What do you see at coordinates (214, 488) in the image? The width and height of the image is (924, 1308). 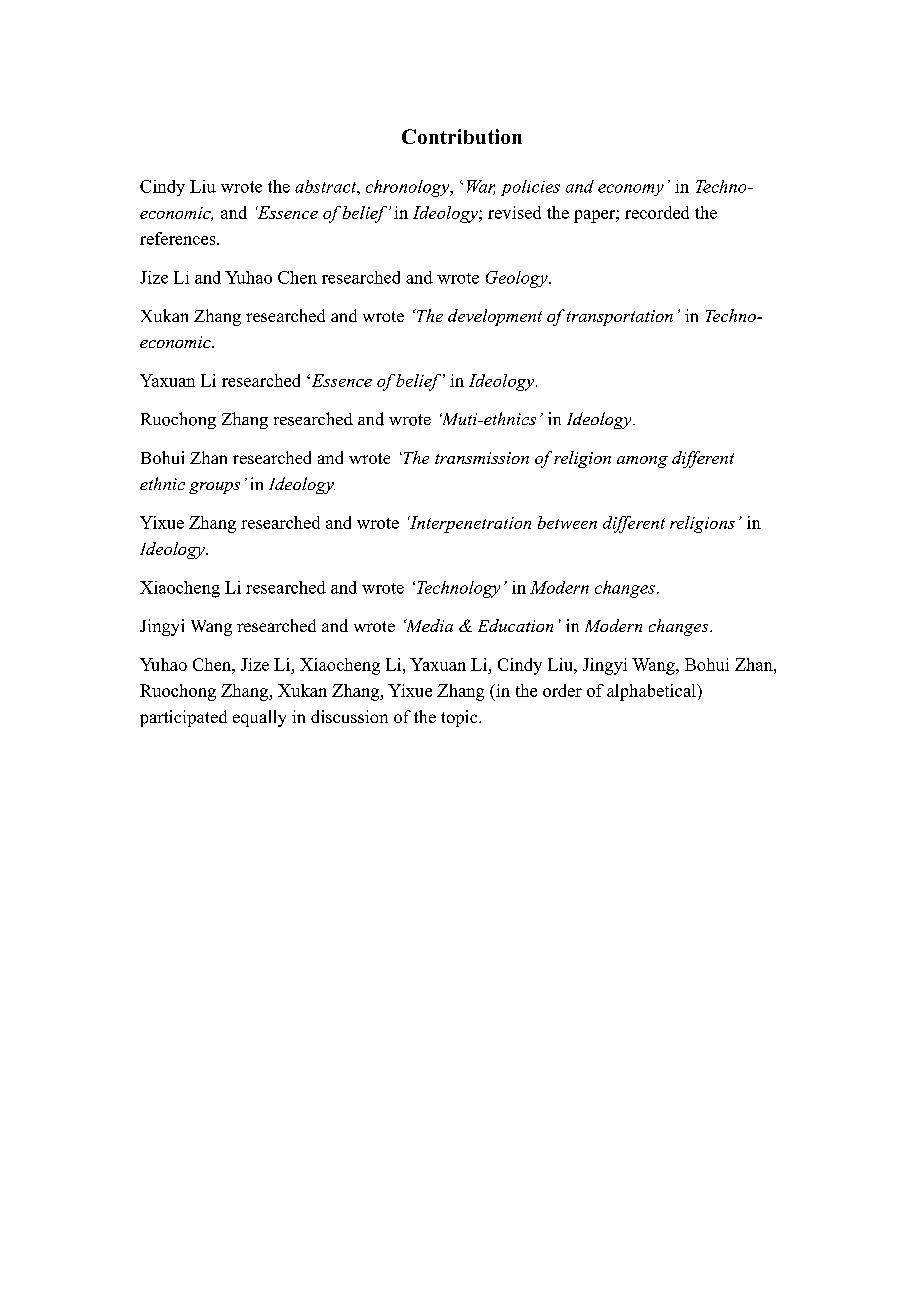 I see `groups` at bounding box center [214, 488].
